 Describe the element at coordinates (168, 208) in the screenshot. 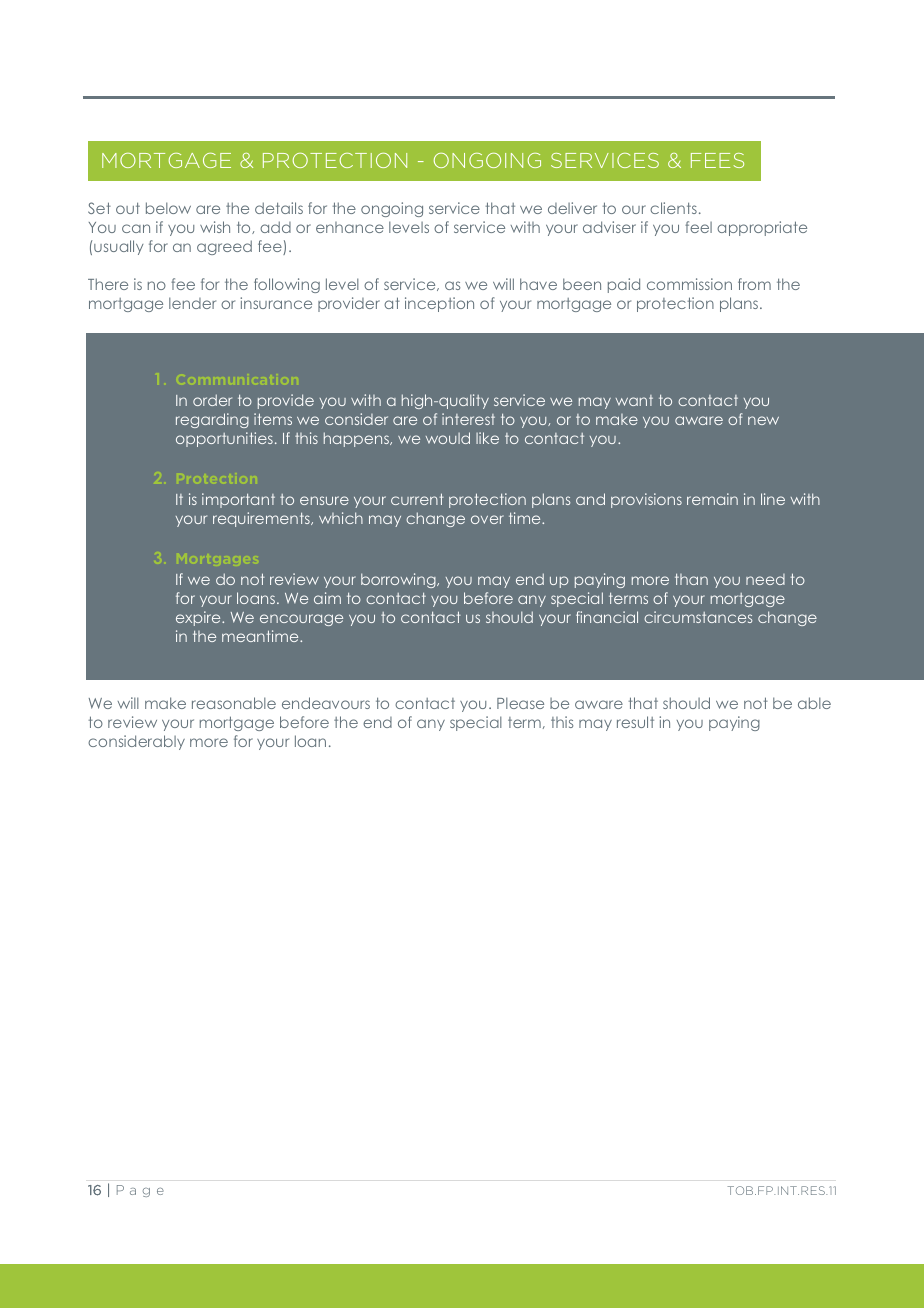

I see `below` at that location.
